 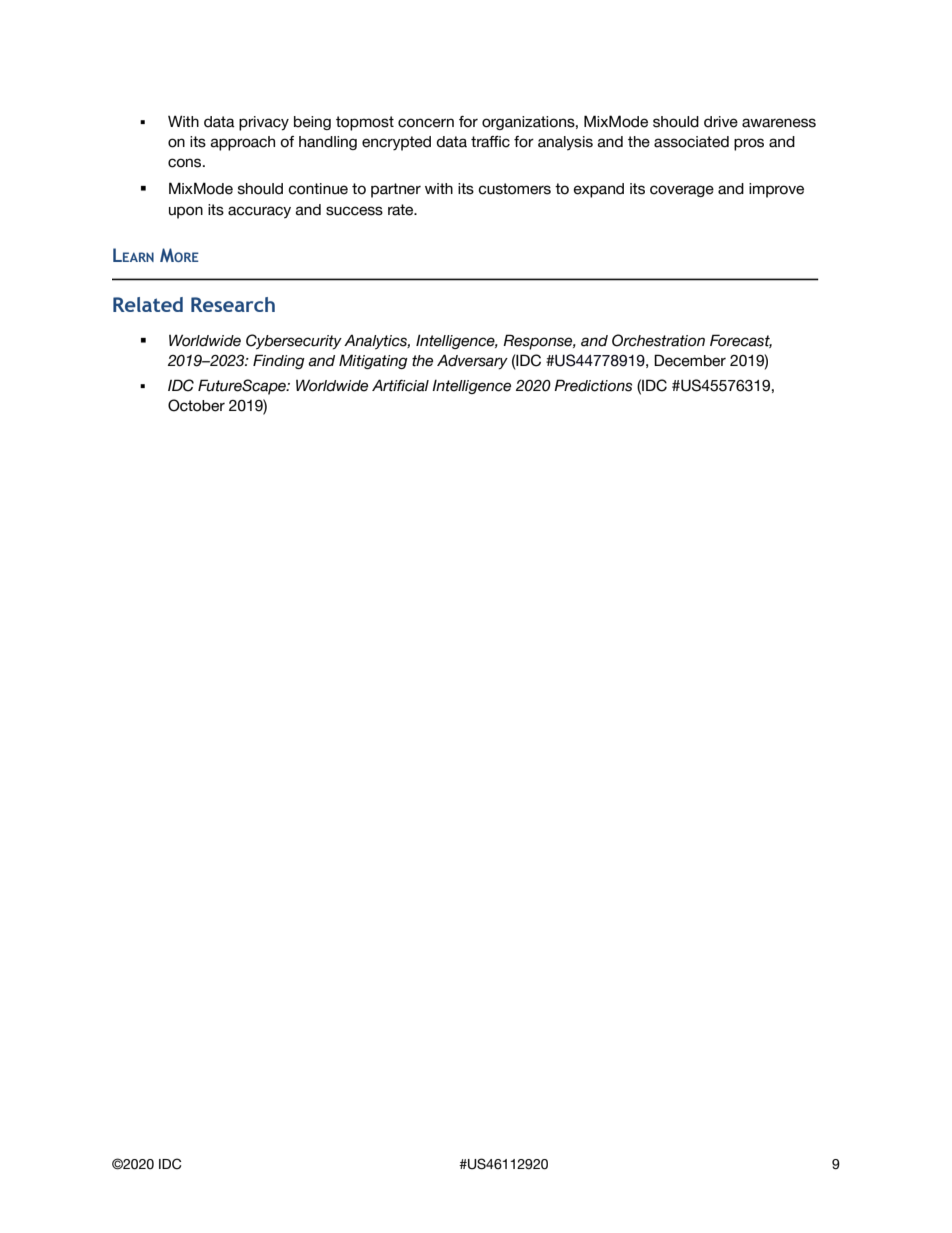 What do you see at coordinates (196, 405) in the page?
I see `October` at bounding box center [196, 405].
